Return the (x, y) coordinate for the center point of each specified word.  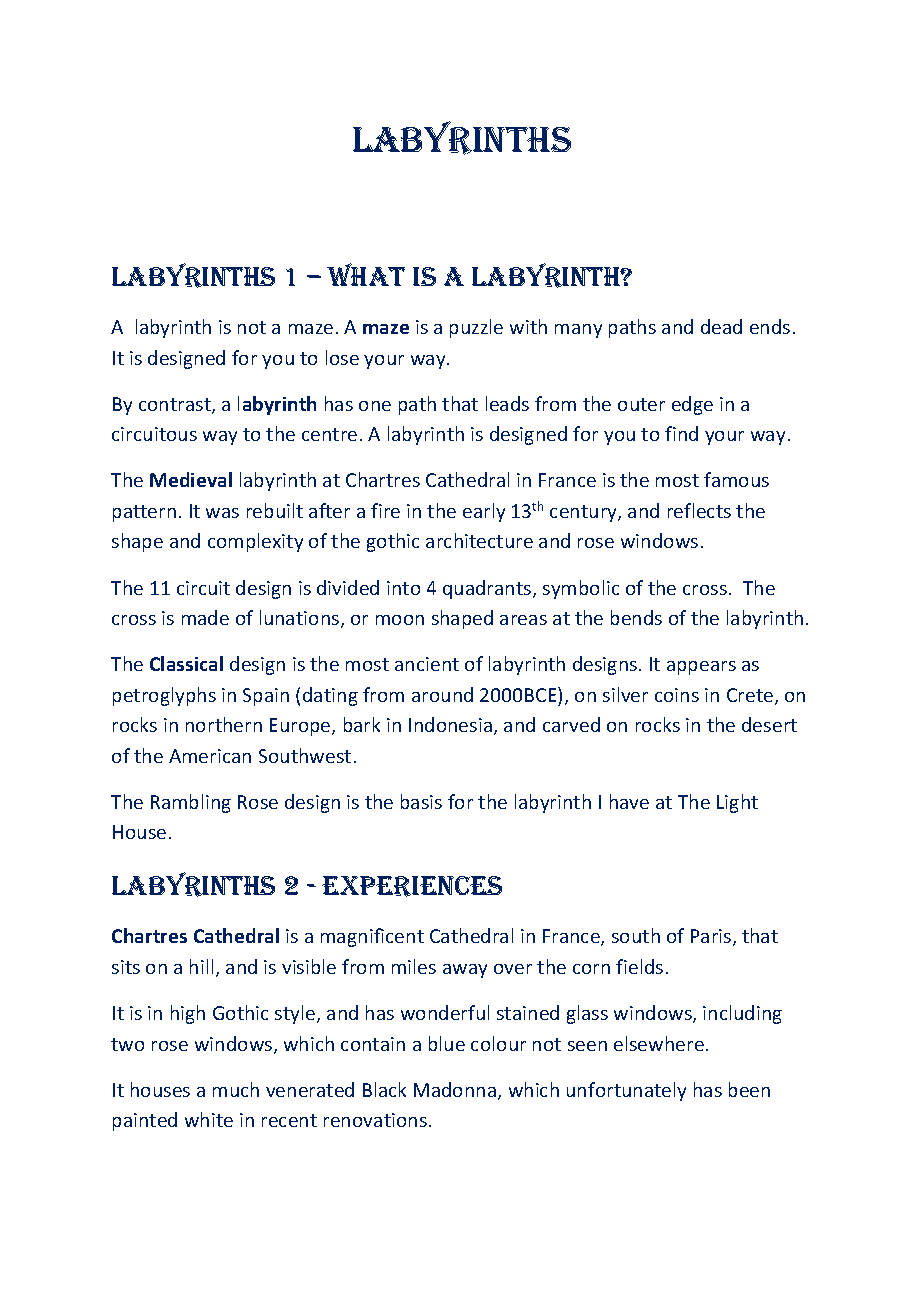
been (749, 1089)
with (528, 326)
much (236, 1089)
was (222, 513)
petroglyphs (164, 696)
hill (201, 966)
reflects (699, 510)
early (484, 512)
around (442, 694)
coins (677, 695)
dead (721, 326)
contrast (176, 406)
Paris (712, 937)
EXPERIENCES (412, 886)
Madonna (456, 1091)
